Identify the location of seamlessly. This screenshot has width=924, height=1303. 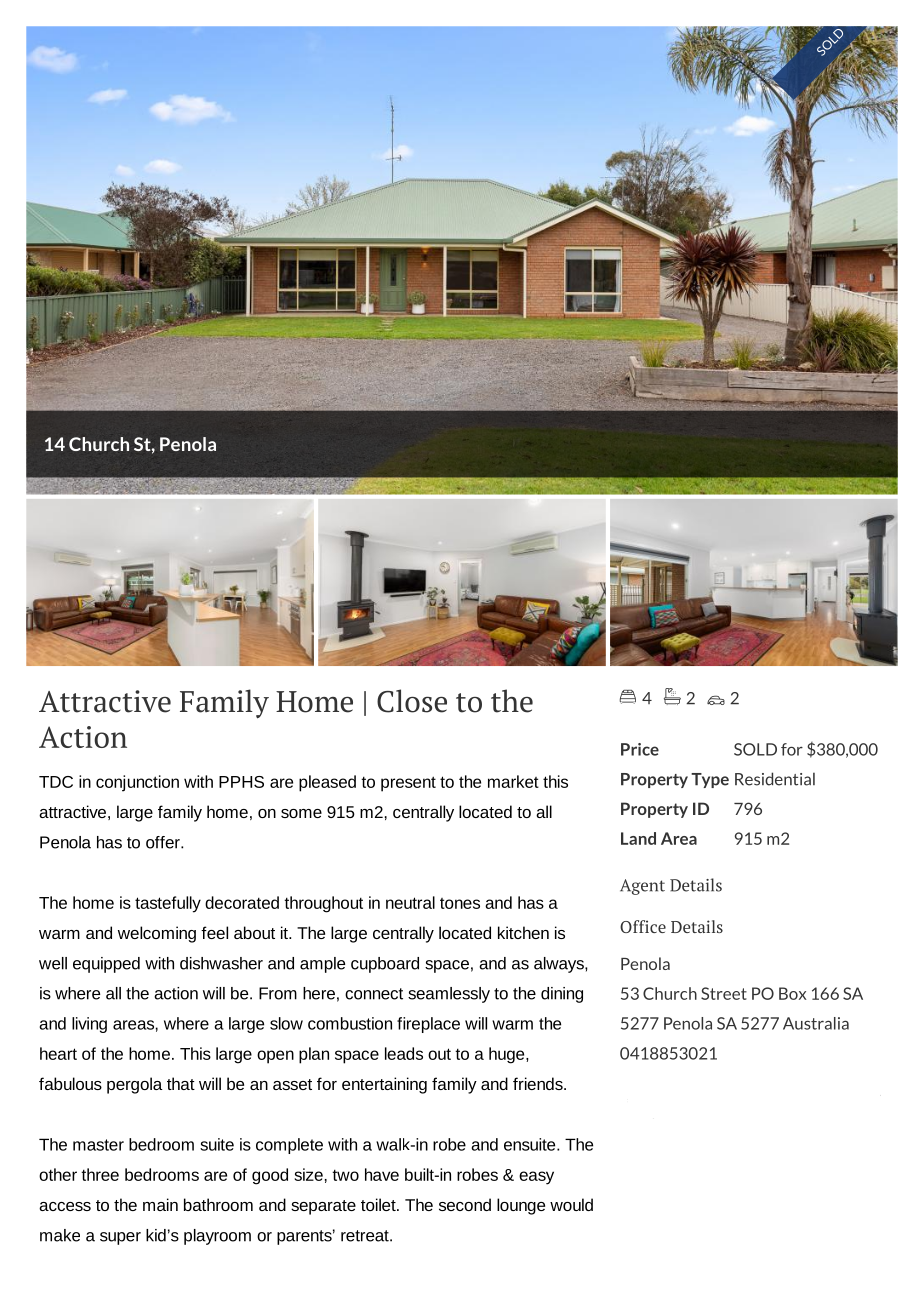
(449, 995).
